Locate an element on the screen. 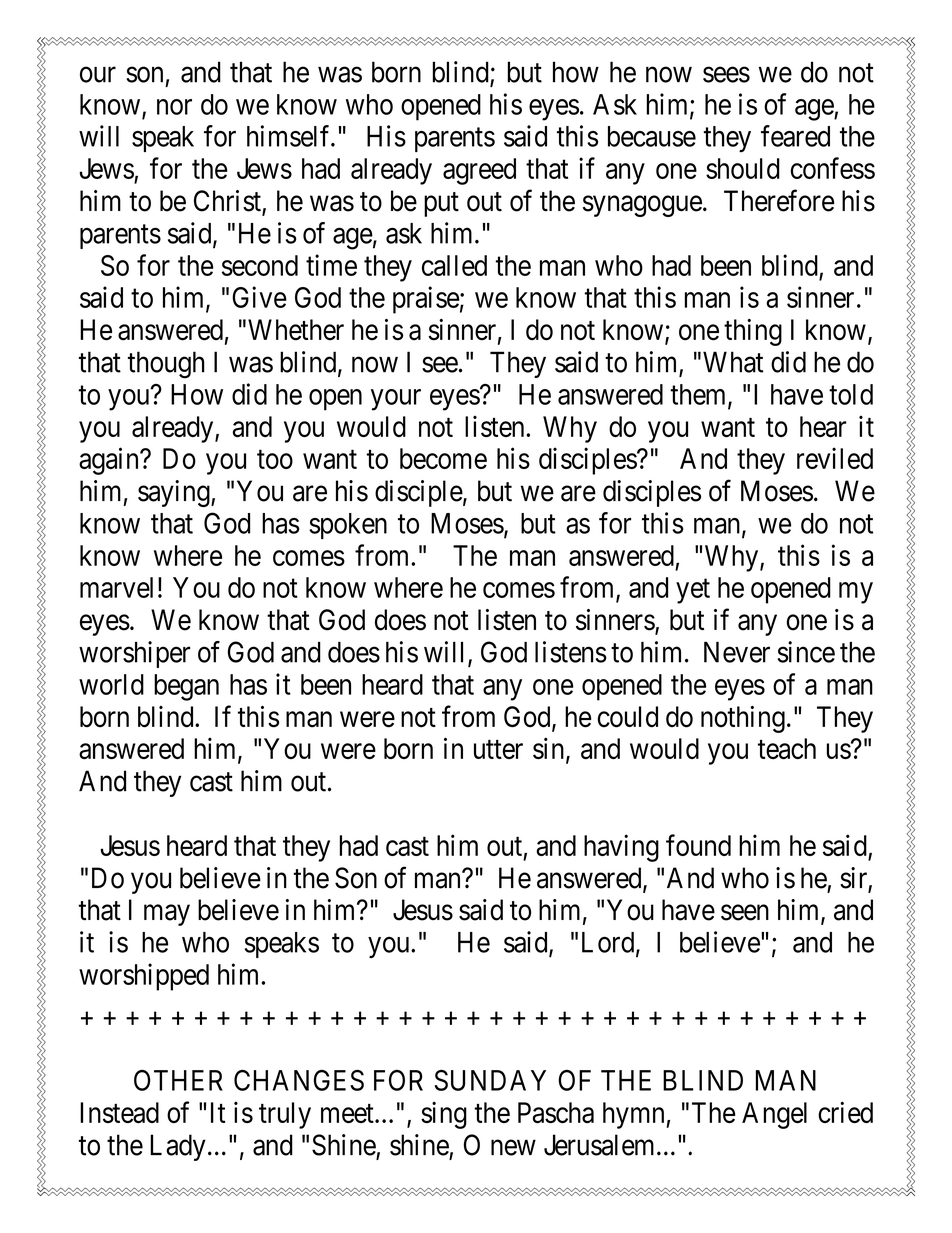 The width and height of the screenshot is (952, 1233). worshiper is located at coordinates (134, 654).
